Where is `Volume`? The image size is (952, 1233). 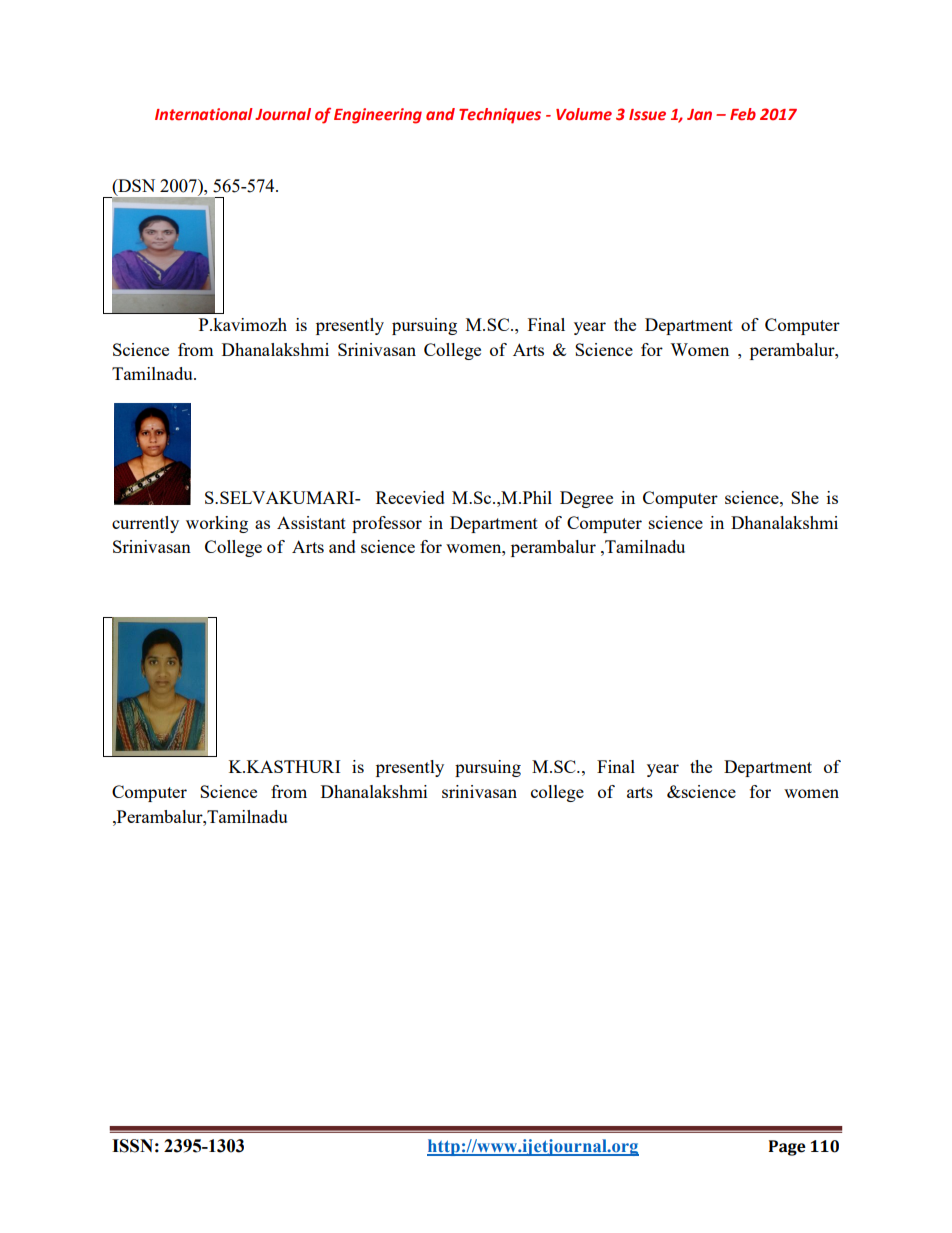 Volume is located at coordinates (584, 114).
